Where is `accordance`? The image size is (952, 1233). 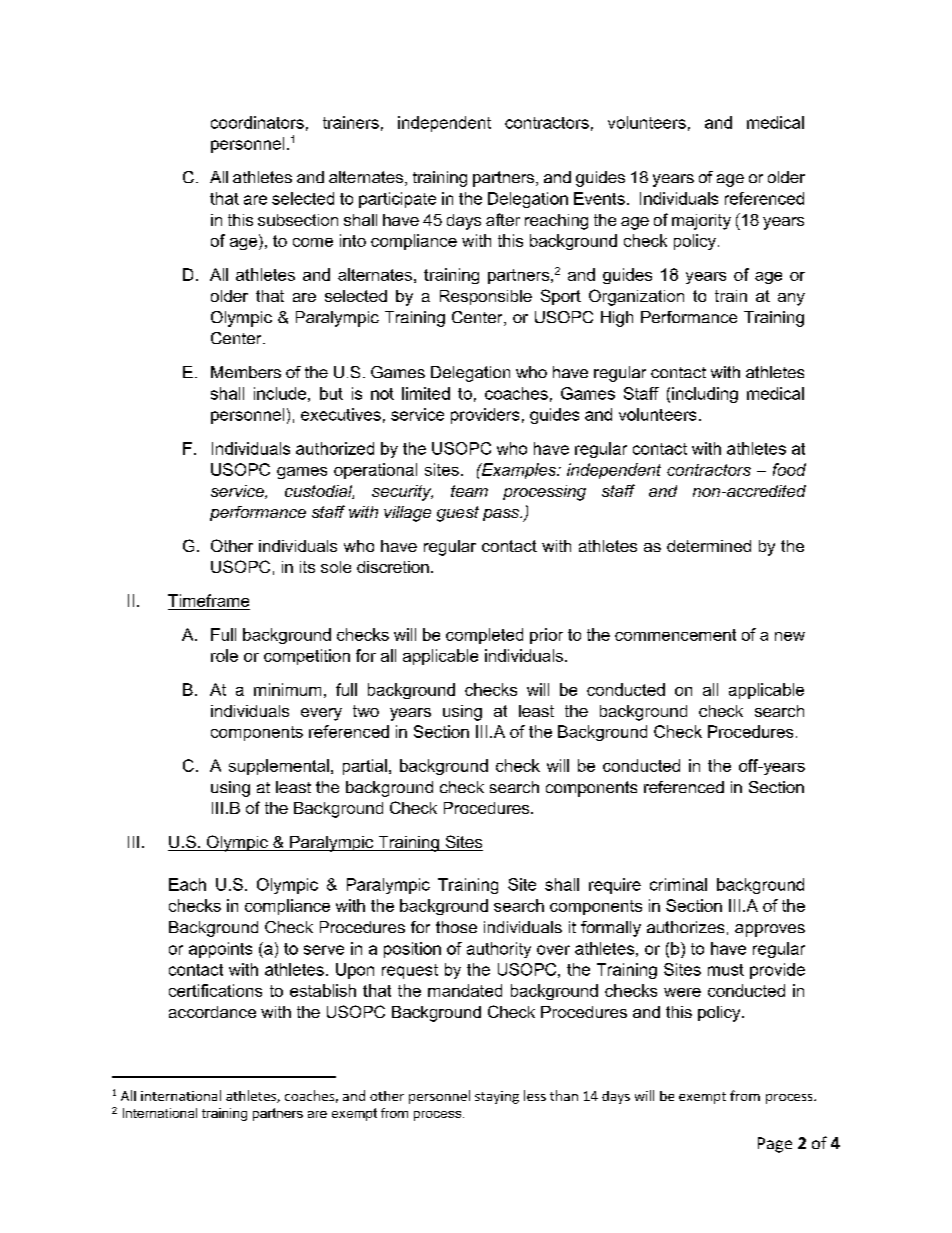 accordance is located at coordinates (212, 1012).
